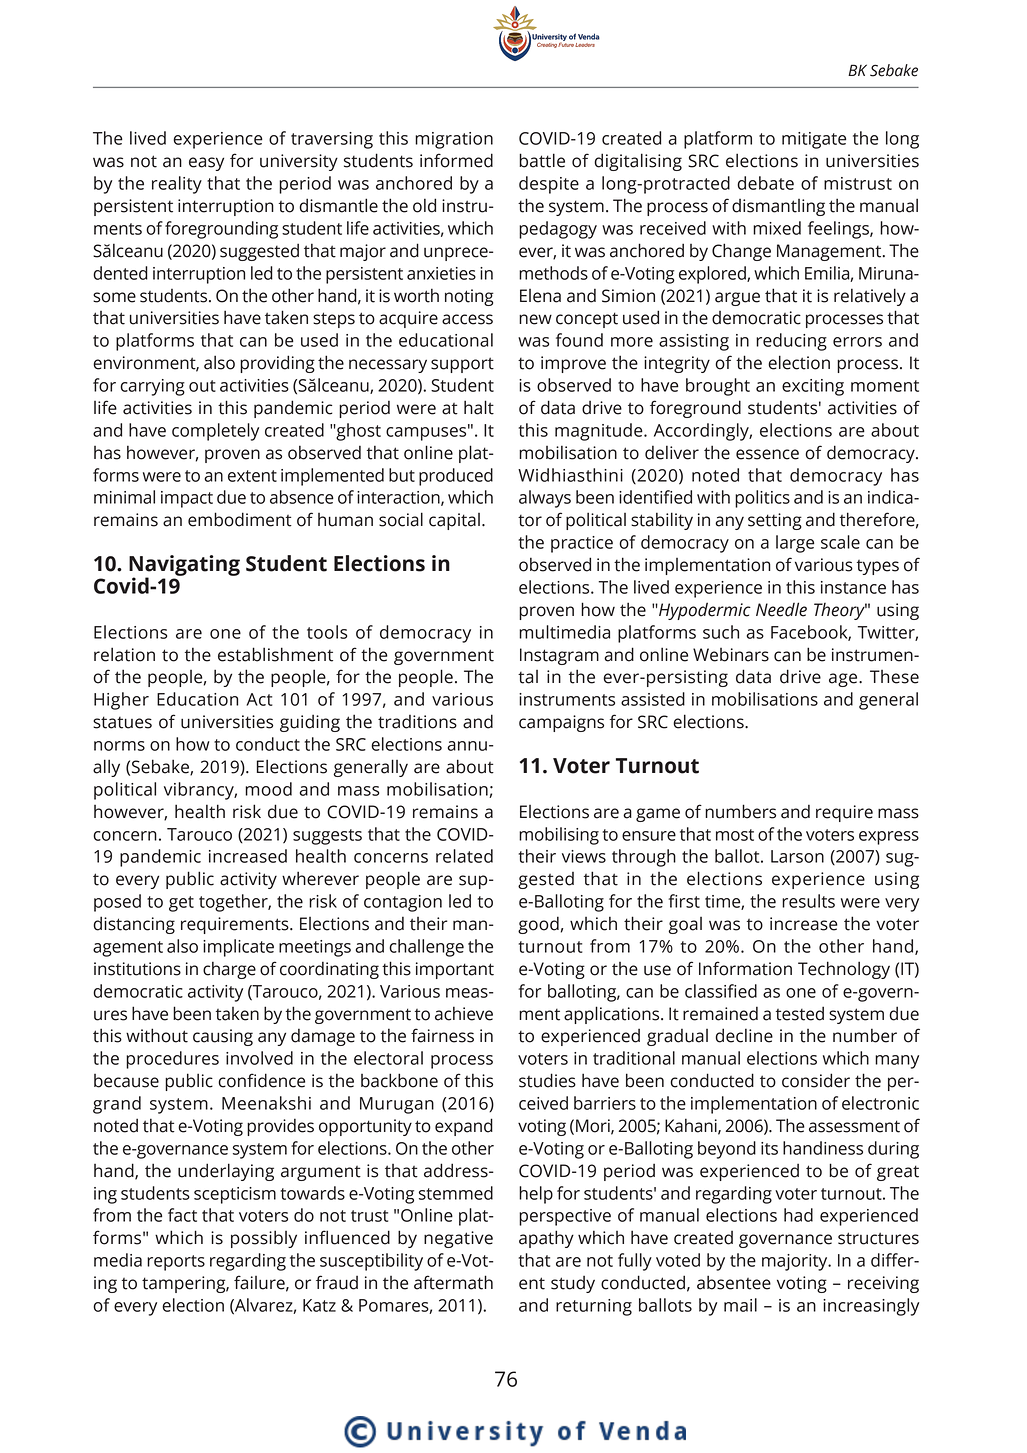 The image size is (1027, 1453). What do you see at coordinates (765, 183) in the document?
I see `debate` at bounding box center [765, 183].
